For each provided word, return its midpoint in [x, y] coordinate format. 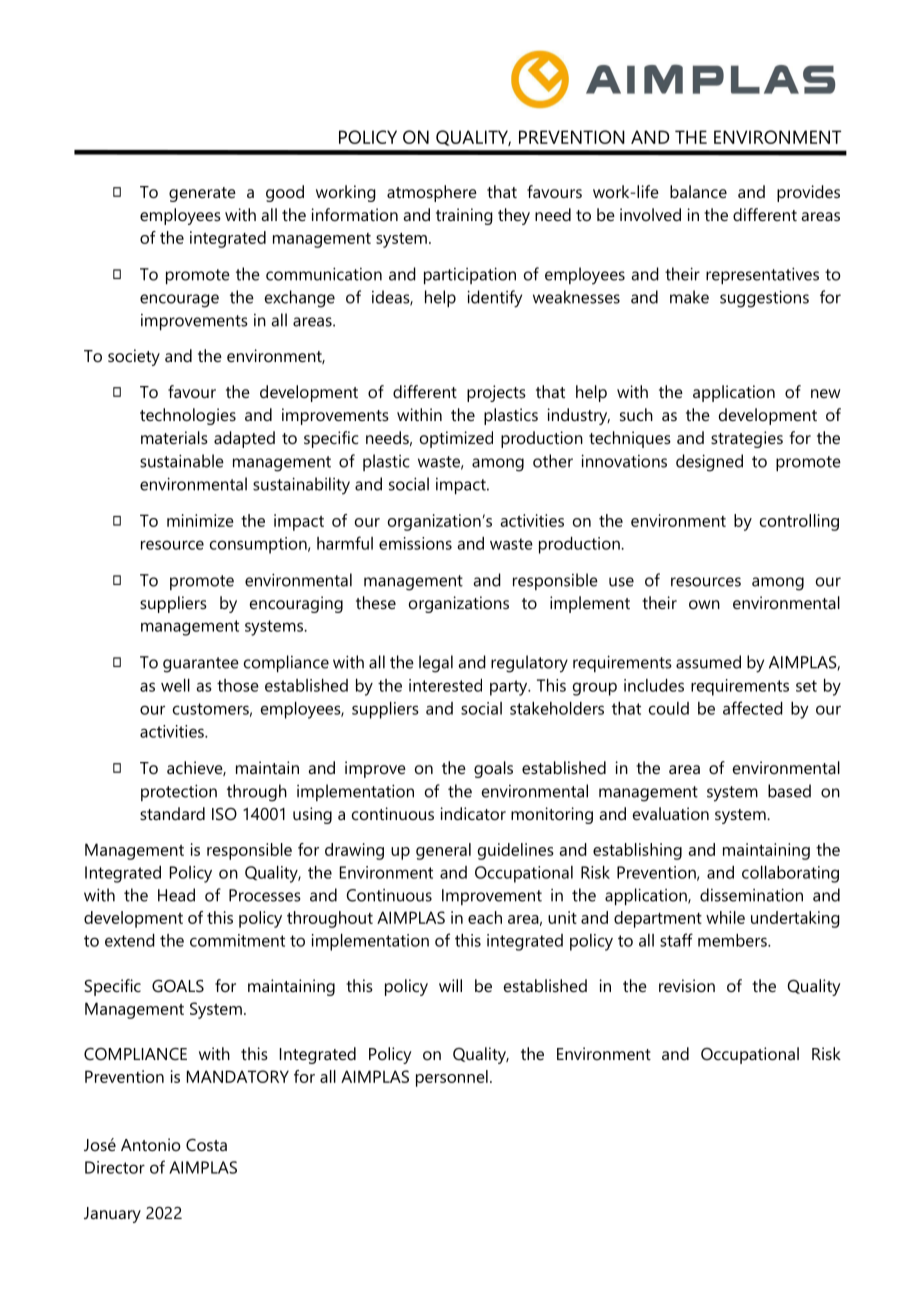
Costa [206, 1145]
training [464, 216]
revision [687, 985]
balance [698, 191]
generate [202, 194]
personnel [452, 1078]
